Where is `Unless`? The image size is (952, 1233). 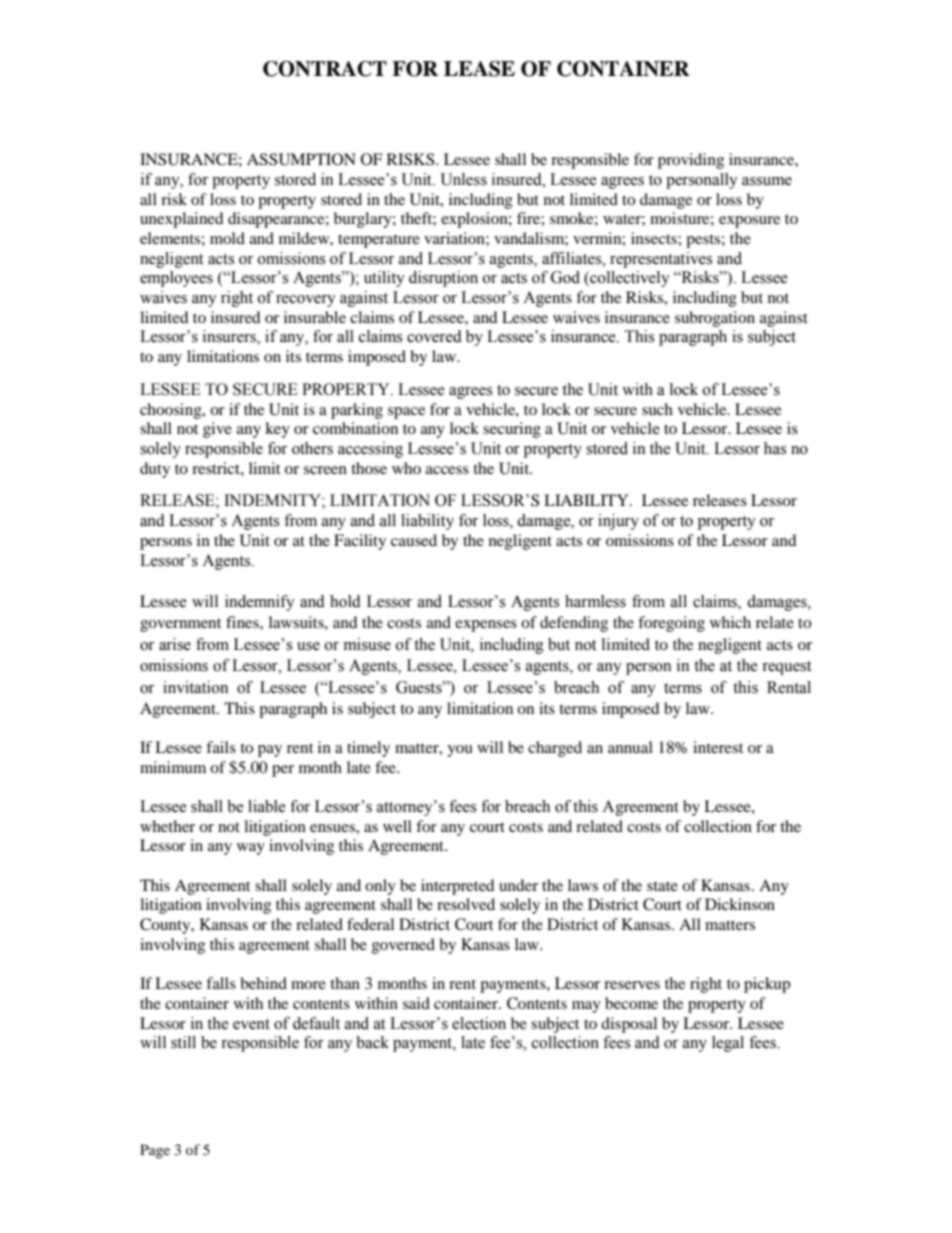
Unless is located at coordinates (464, 179).
